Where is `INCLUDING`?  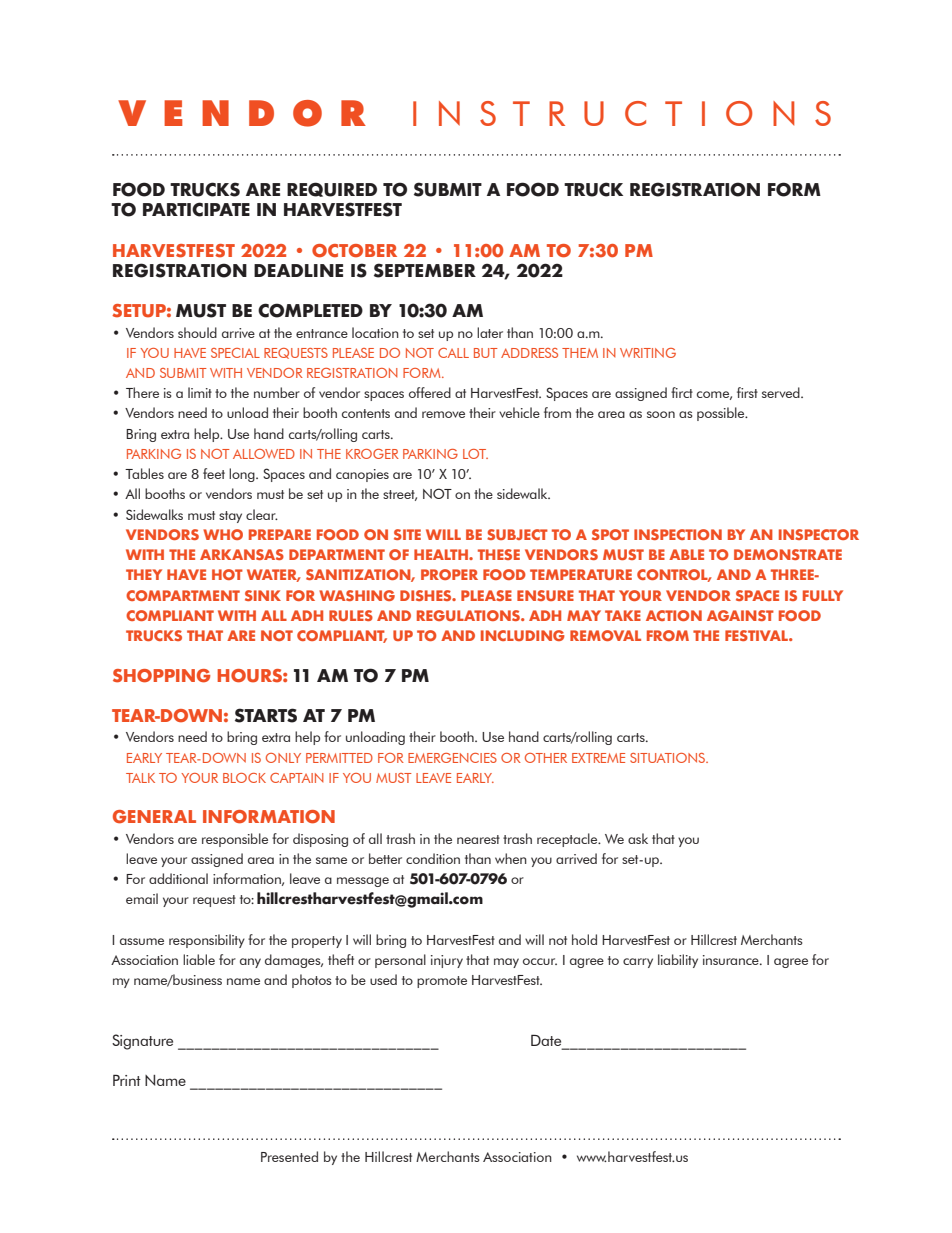 INCLUDING is located at coordinates (523, 635).
